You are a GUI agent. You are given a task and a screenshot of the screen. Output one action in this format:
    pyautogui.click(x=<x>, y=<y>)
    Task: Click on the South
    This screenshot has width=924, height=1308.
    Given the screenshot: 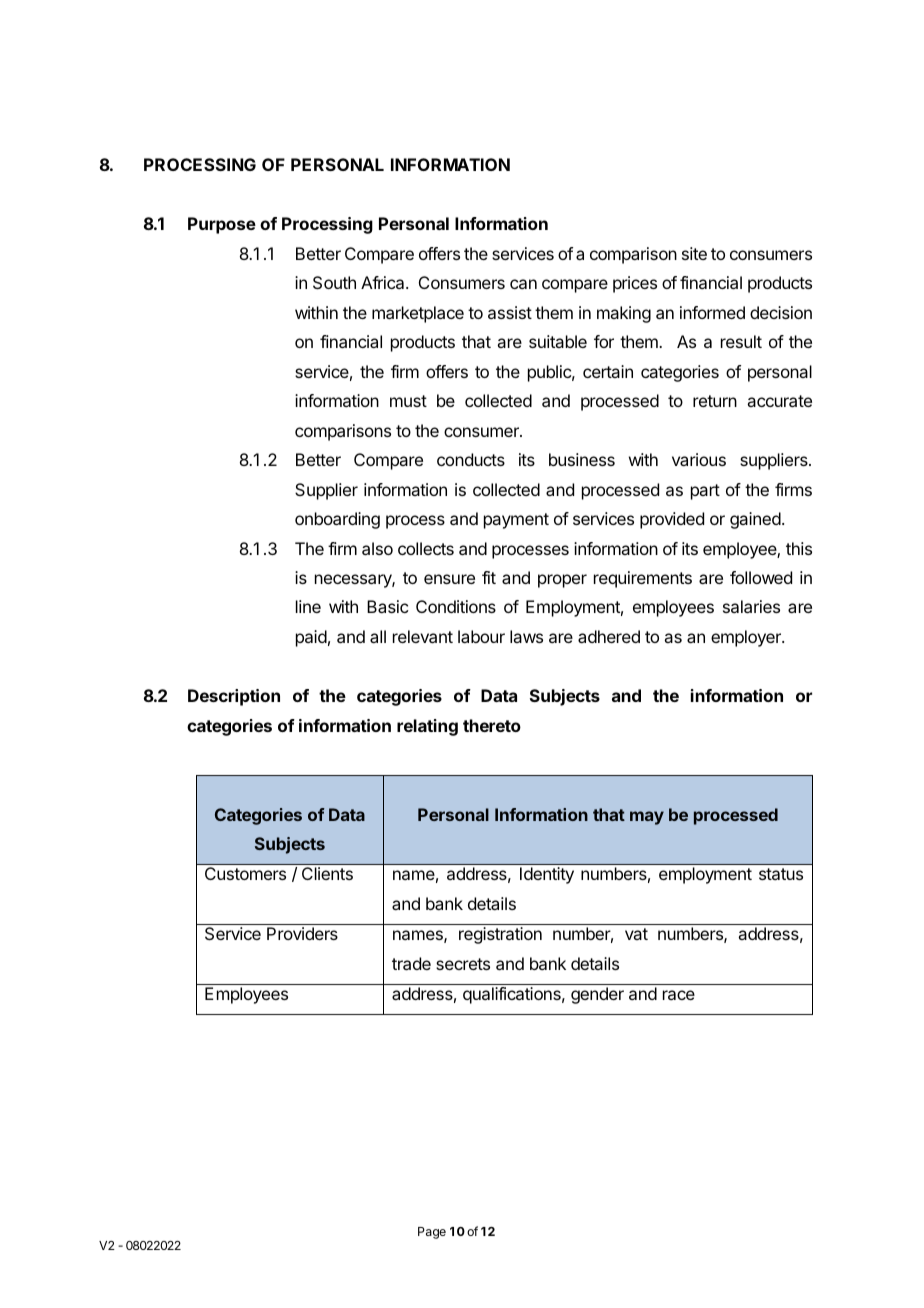 What is the action you would take?
    pyautogui.click(x=334, y=282)
